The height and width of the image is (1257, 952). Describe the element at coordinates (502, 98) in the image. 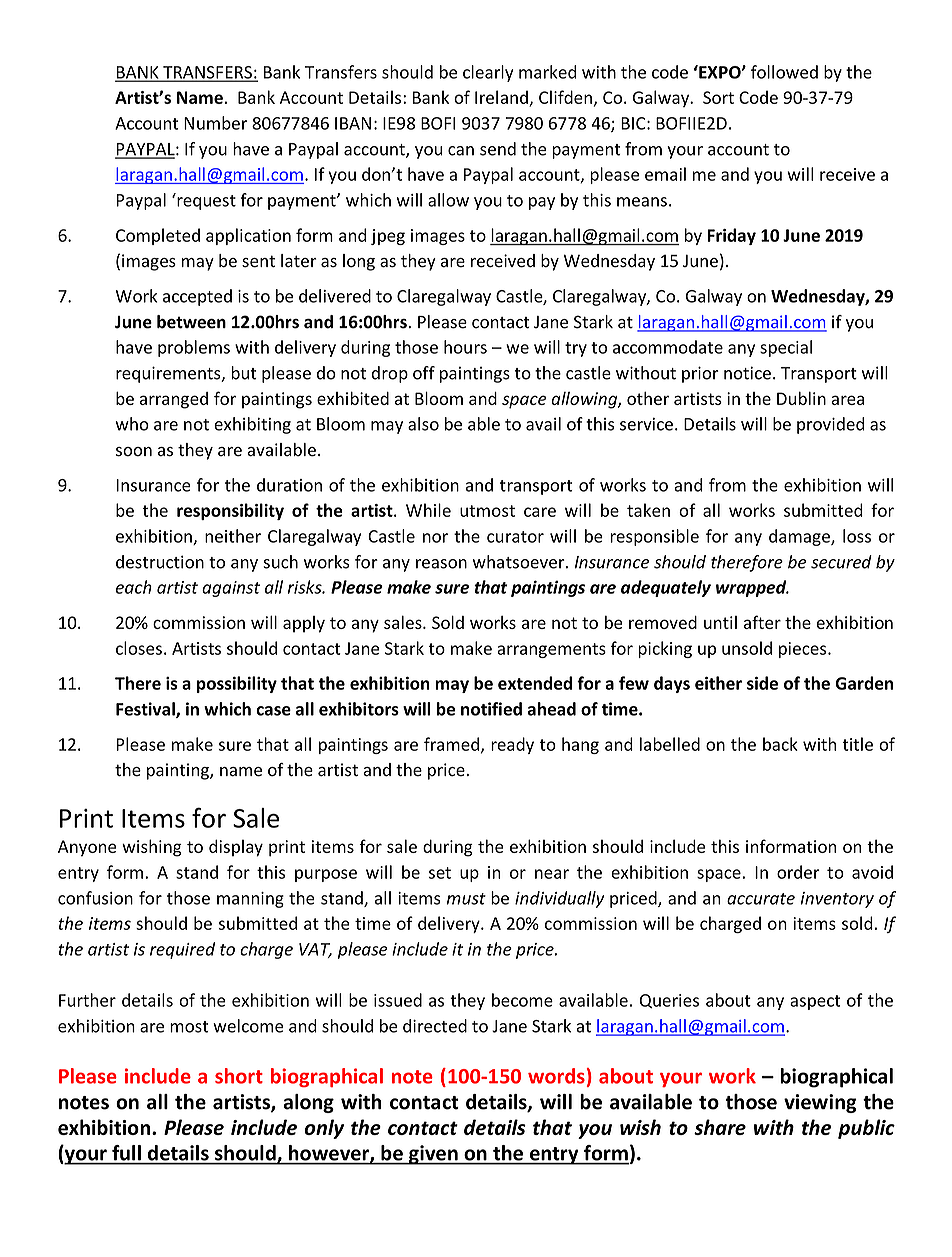

I see `Ireland` at that location.
